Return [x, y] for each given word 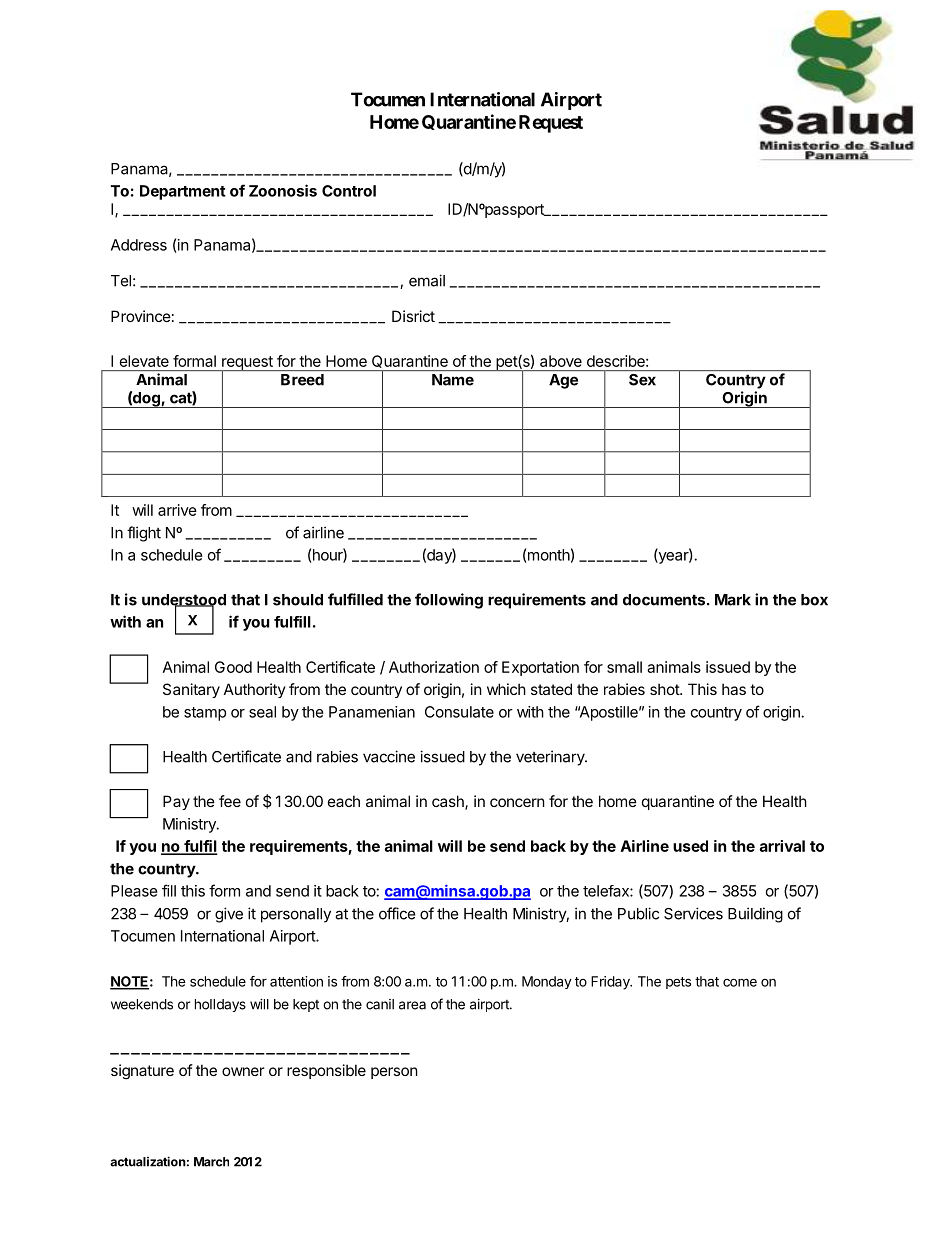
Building [755, 915]
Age [563, 381]
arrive [177, 510]
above [561, 361]
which [506, 689]
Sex [642, 380]
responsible [326, 1071]
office [397, 913]
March [211, 1162]
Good [233, 667]
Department [183, 192]
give [229, 915]
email [427, 280]
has [734, 689]
